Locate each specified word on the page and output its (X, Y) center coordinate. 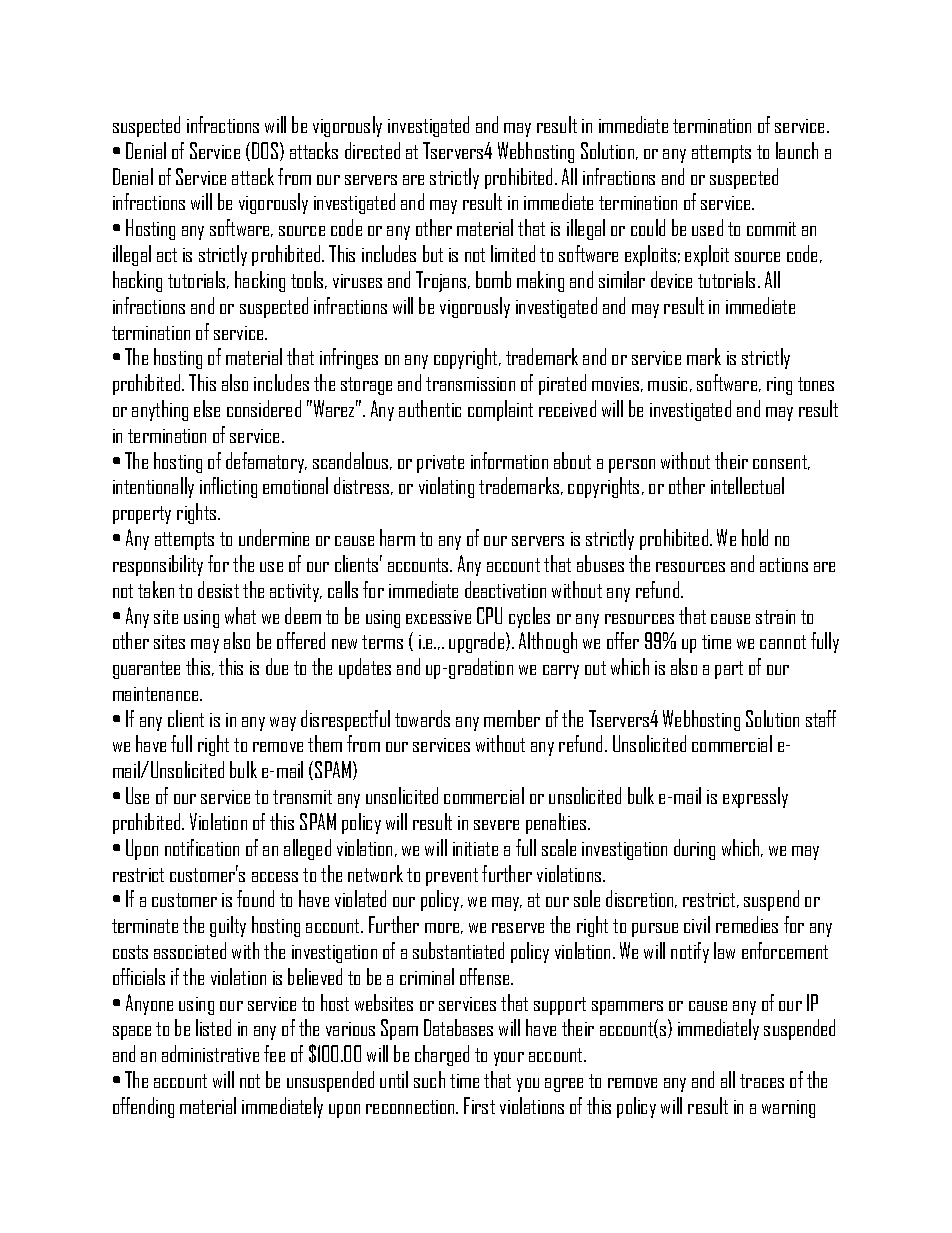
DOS (266, 151)
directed (372, 150)
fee (274, 1053)
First (479, 1105)
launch (797, 150)
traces (762, 1081)
